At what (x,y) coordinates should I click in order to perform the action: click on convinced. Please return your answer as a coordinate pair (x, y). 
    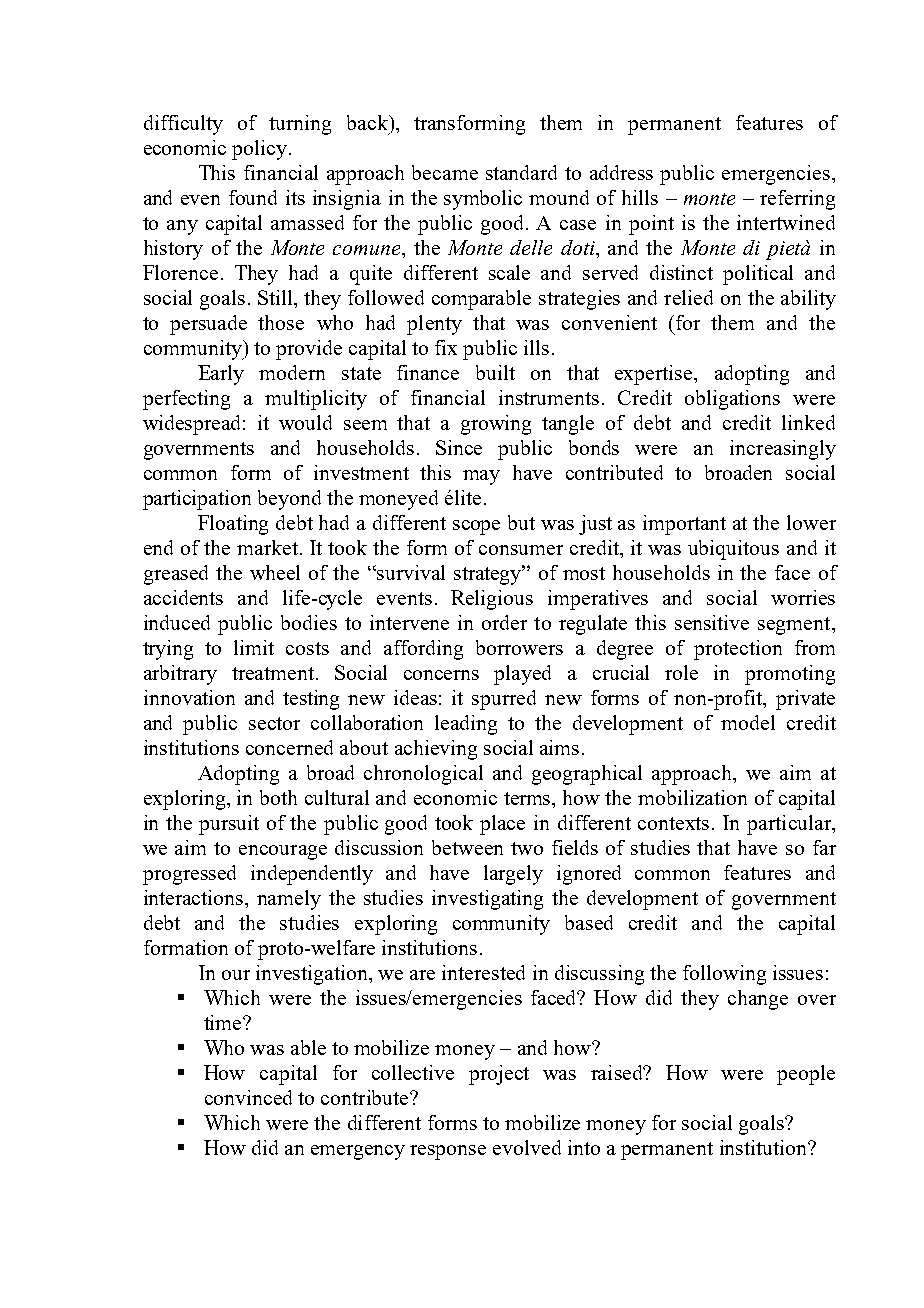
    Looking at the image, I should click on (248, 1097).
